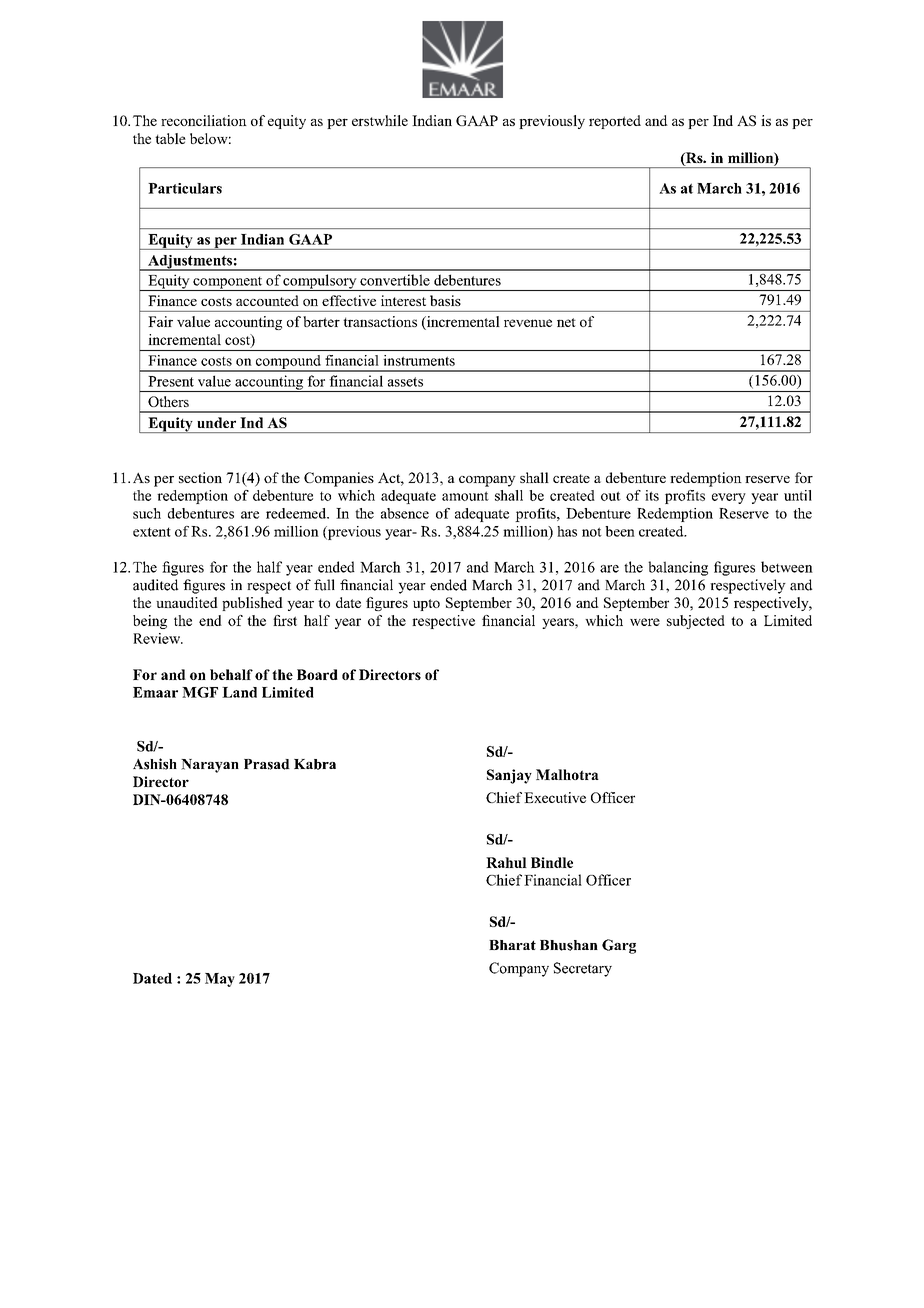  I want to click on erstwhile, so click(380, 120).
